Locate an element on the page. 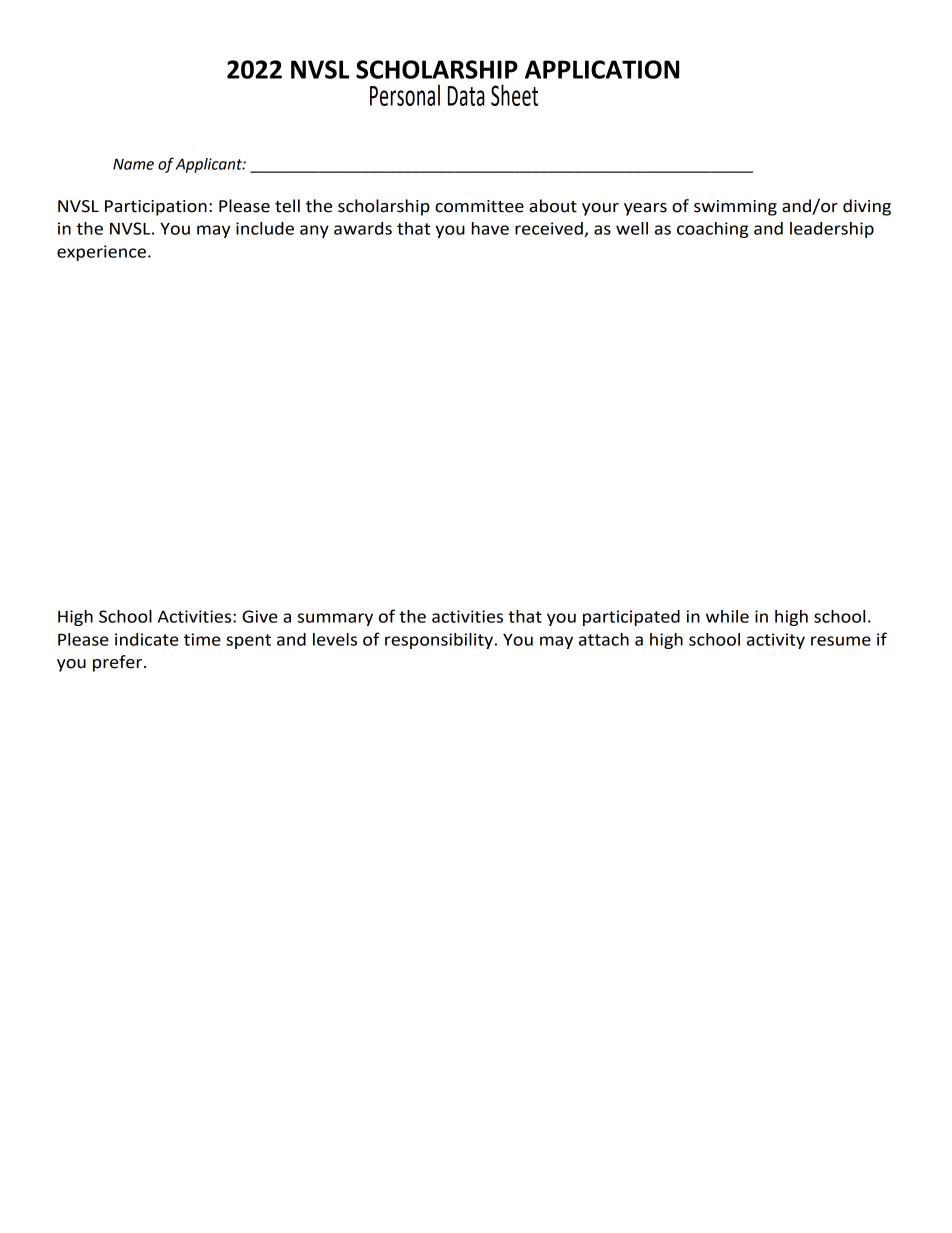 Image resolution: width=952 pixels, height=1233 pixels. have is located at coordinates (490, 228).
